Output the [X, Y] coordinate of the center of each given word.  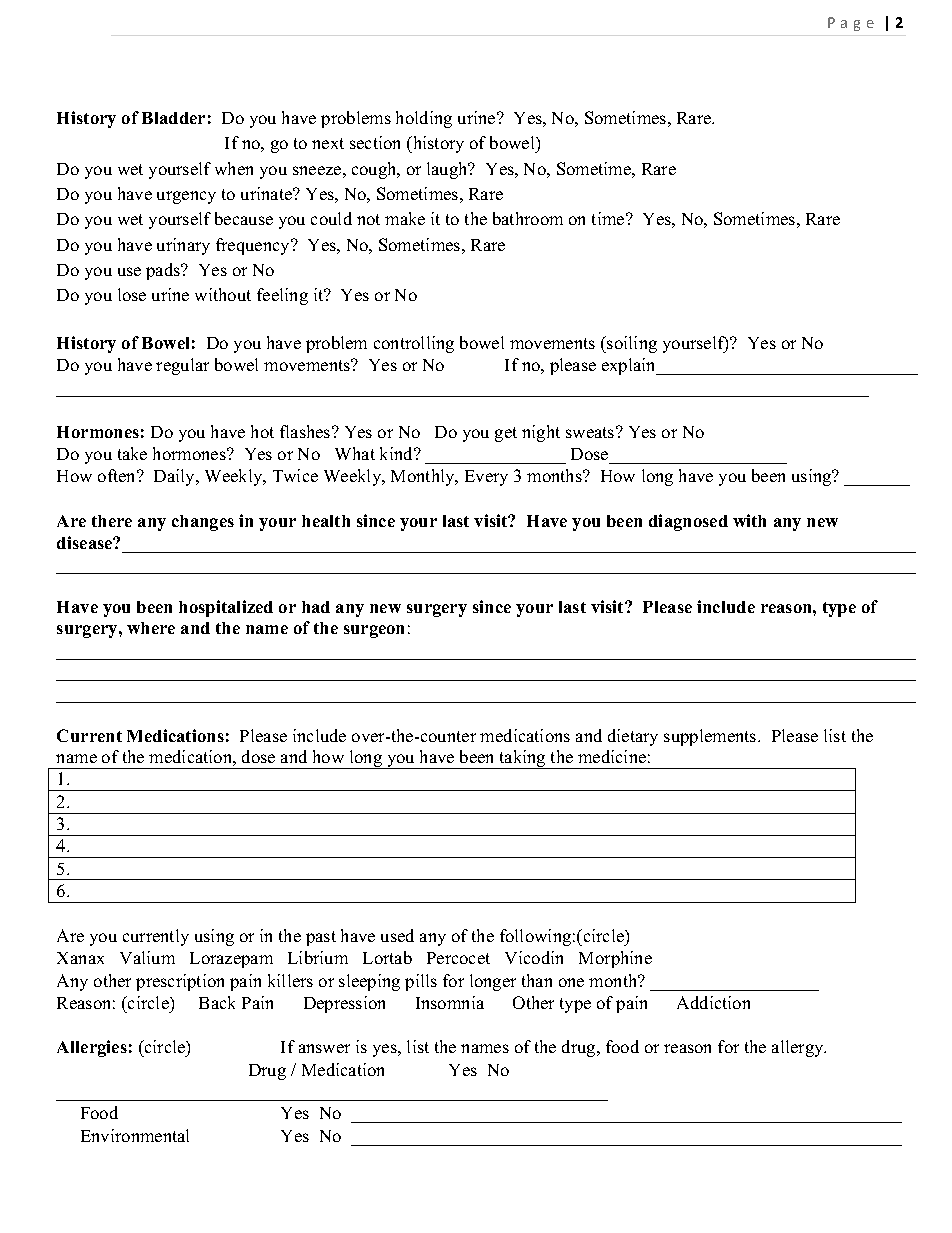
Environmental [135, 1135]
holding [424, 119]
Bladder [173, 118]
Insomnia [450, 1002]
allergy [799, 1048]
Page [851, 24]
